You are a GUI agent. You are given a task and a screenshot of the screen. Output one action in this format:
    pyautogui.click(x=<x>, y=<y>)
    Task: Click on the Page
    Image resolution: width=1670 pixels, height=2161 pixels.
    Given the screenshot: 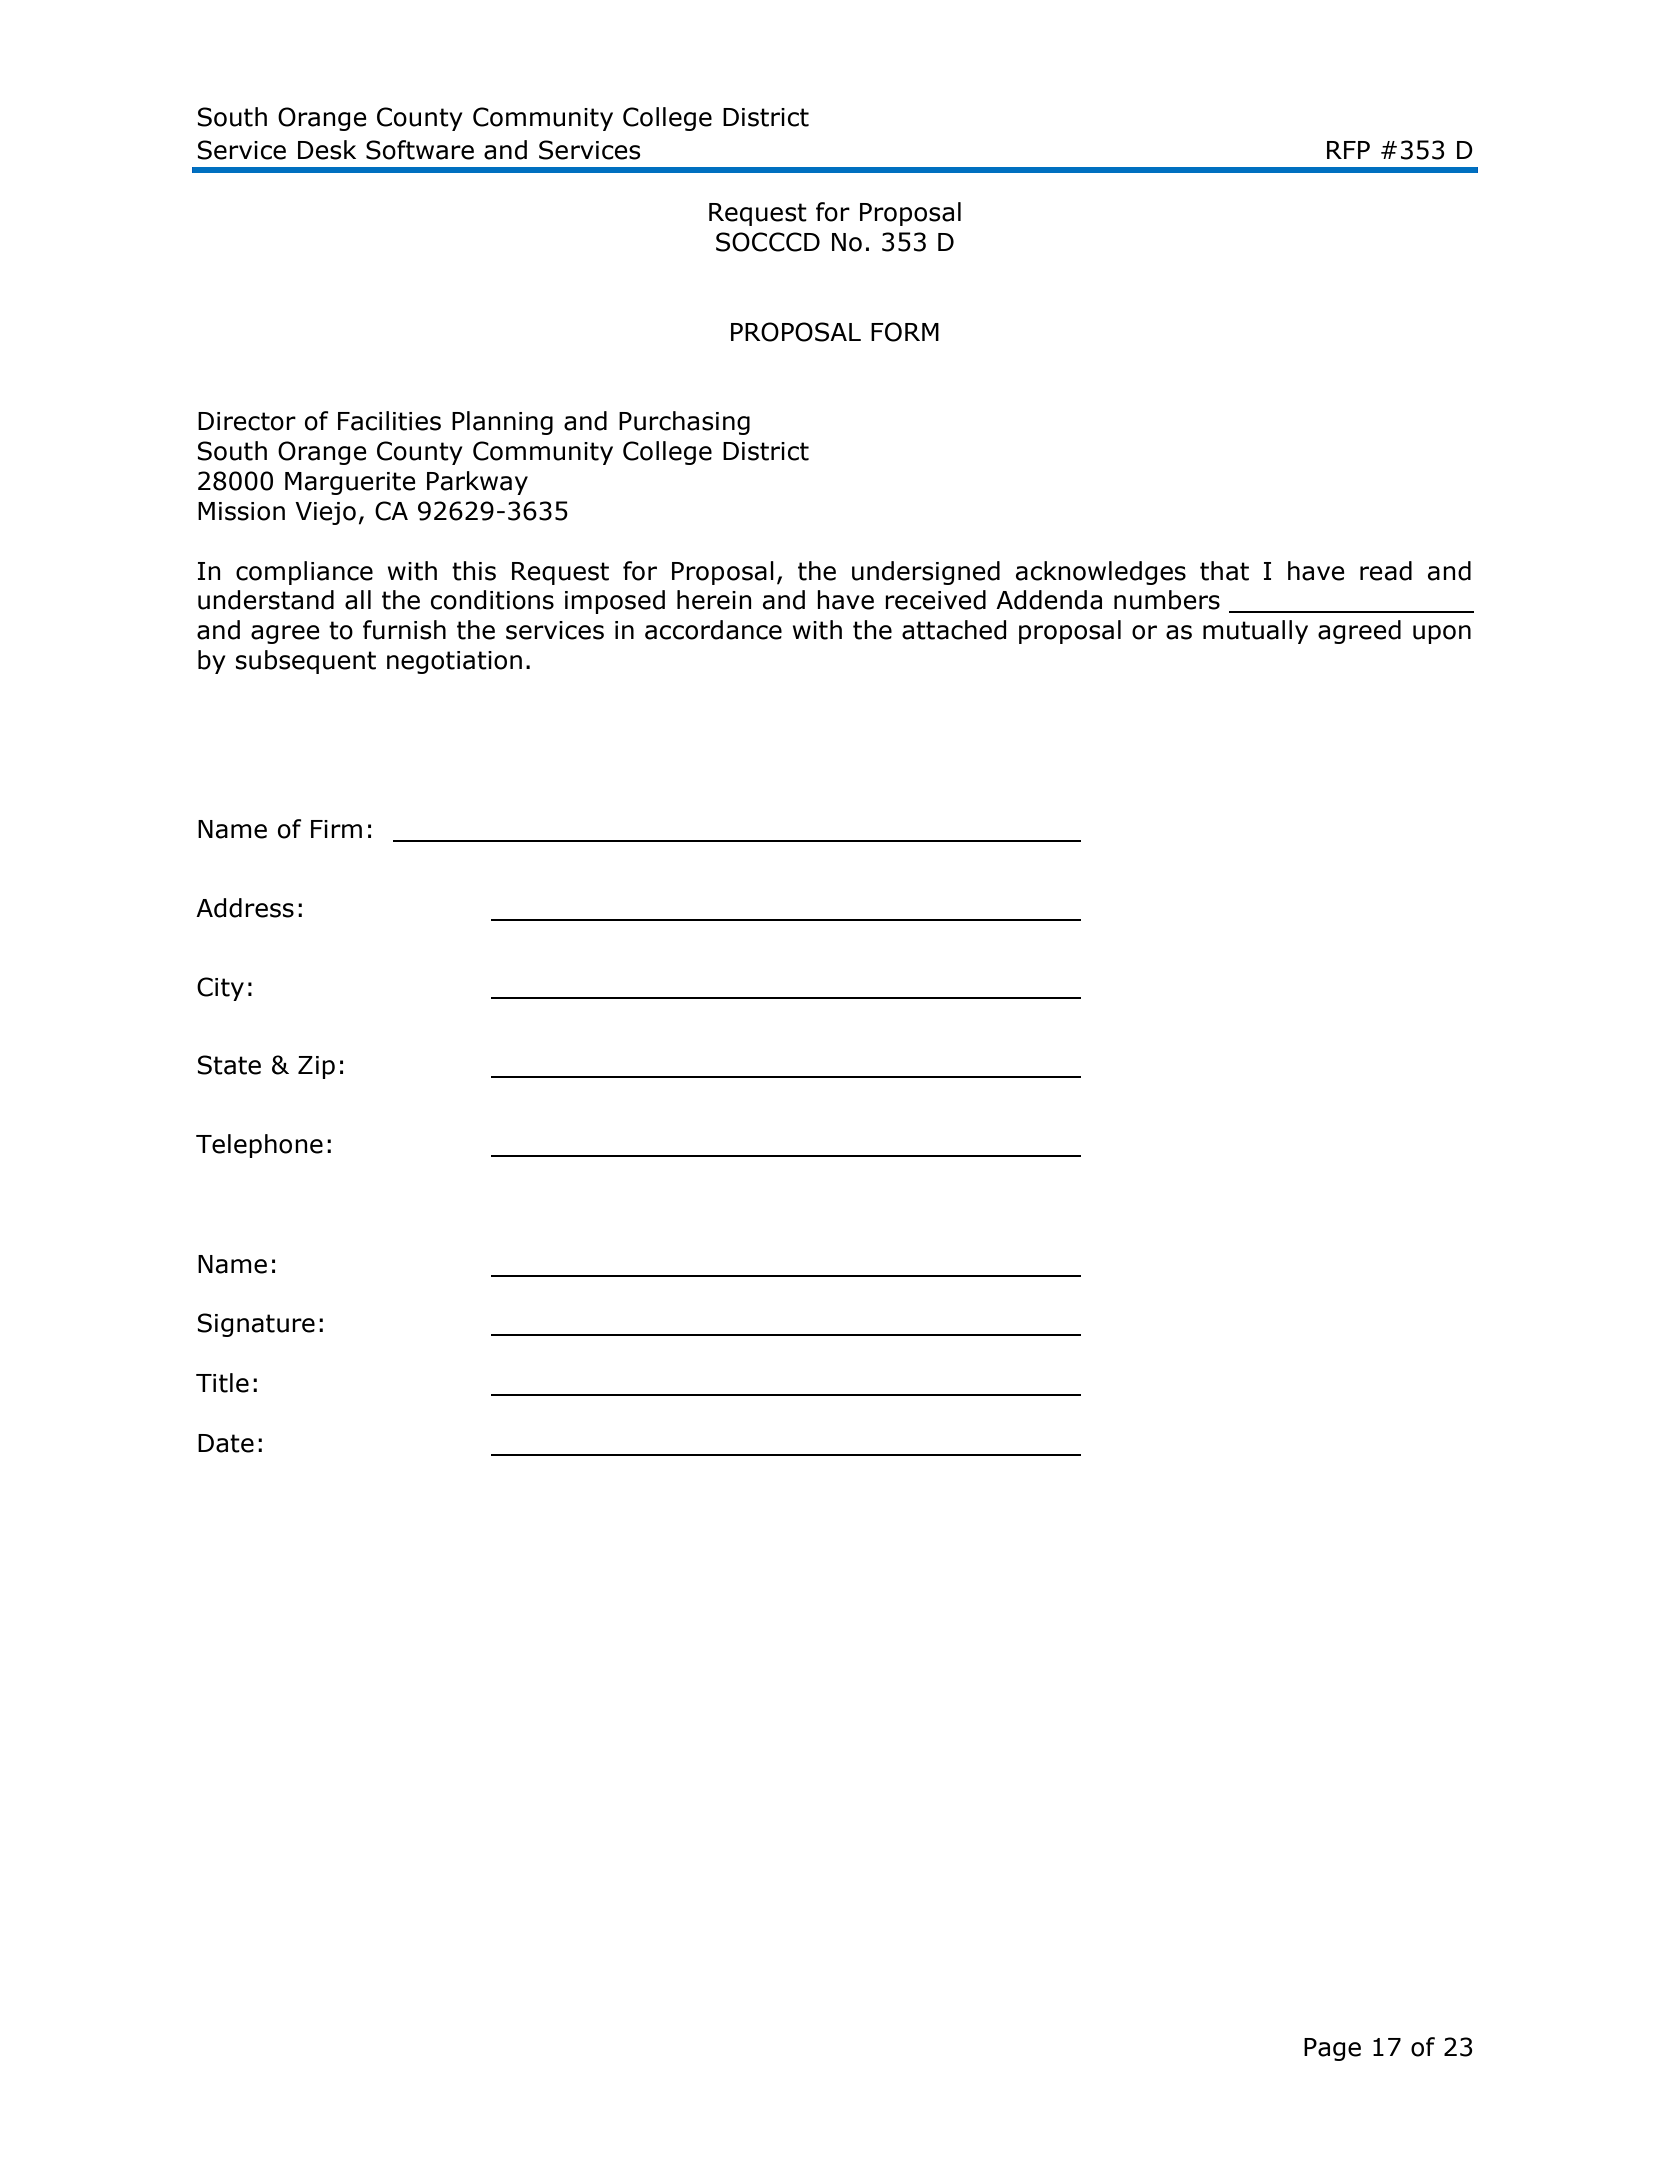 What is the action you would take?
    pyautogui.click(x=1332, y=2049)
